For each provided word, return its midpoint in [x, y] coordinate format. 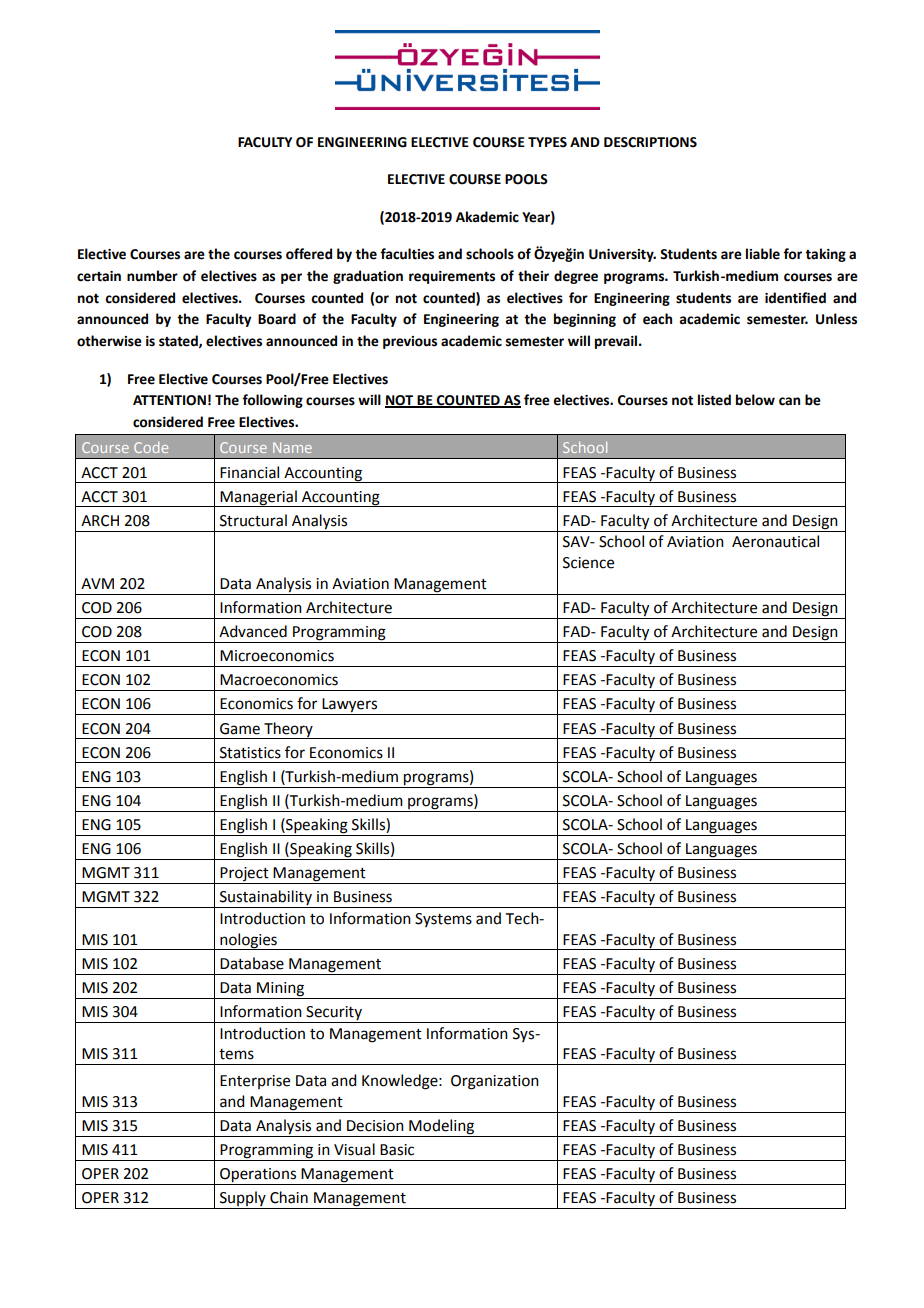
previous [410, 342]
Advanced [253, 631]
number [152, 276]
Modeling [441, 1127]
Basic [397, 1150]
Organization [495, 1082]
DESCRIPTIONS [650, 142]
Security [334, 1013]
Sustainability [266, 899]
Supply [243, 1200]
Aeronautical [775, 541]
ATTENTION [169, 400]
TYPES [547, 142]
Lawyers [350, 706]
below [755, 400]
